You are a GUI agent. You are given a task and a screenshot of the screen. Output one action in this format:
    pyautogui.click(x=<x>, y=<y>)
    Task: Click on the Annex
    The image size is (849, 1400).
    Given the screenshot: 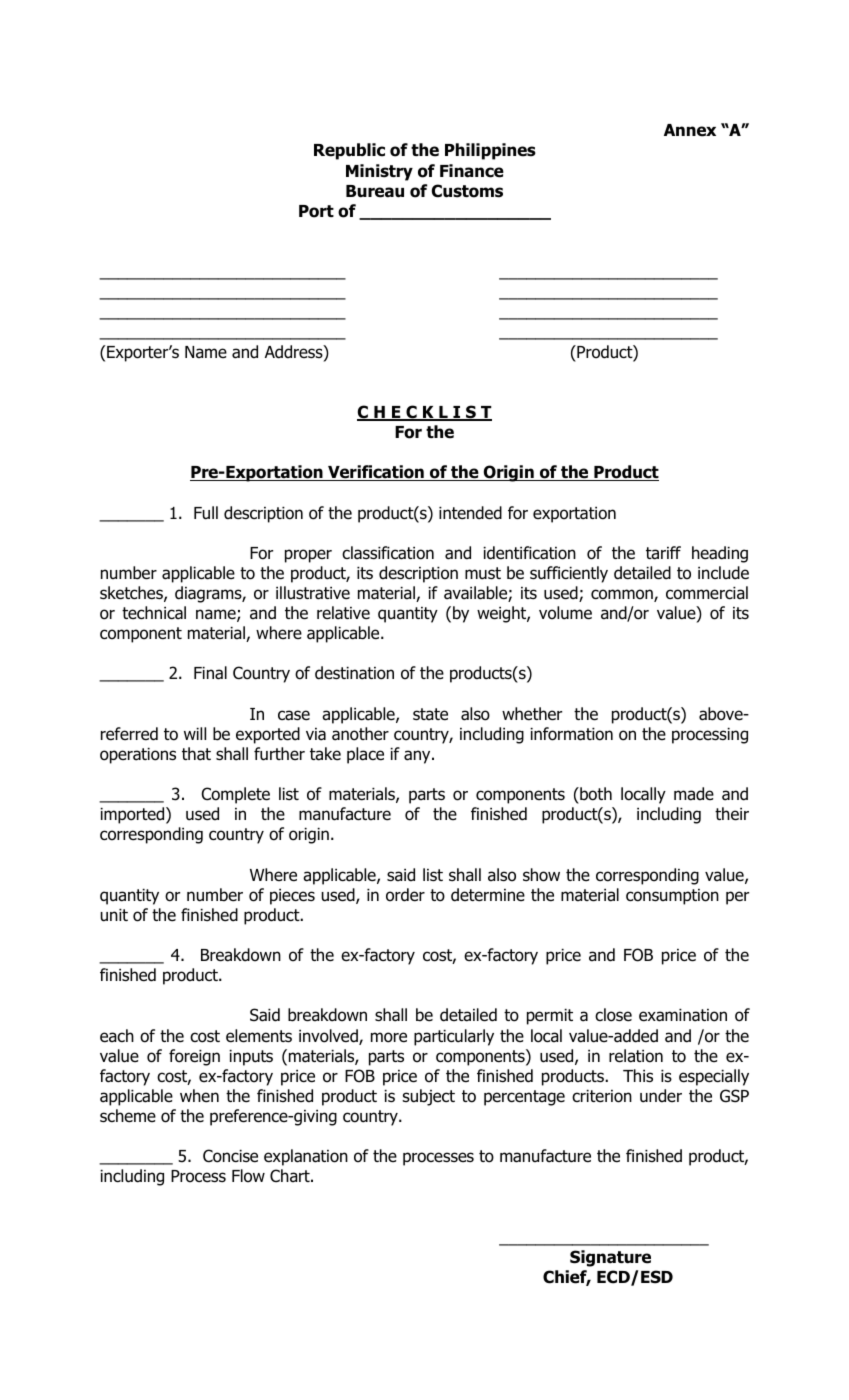 What is the action you would take?
    pyautogui.click(x=690, y=130)
